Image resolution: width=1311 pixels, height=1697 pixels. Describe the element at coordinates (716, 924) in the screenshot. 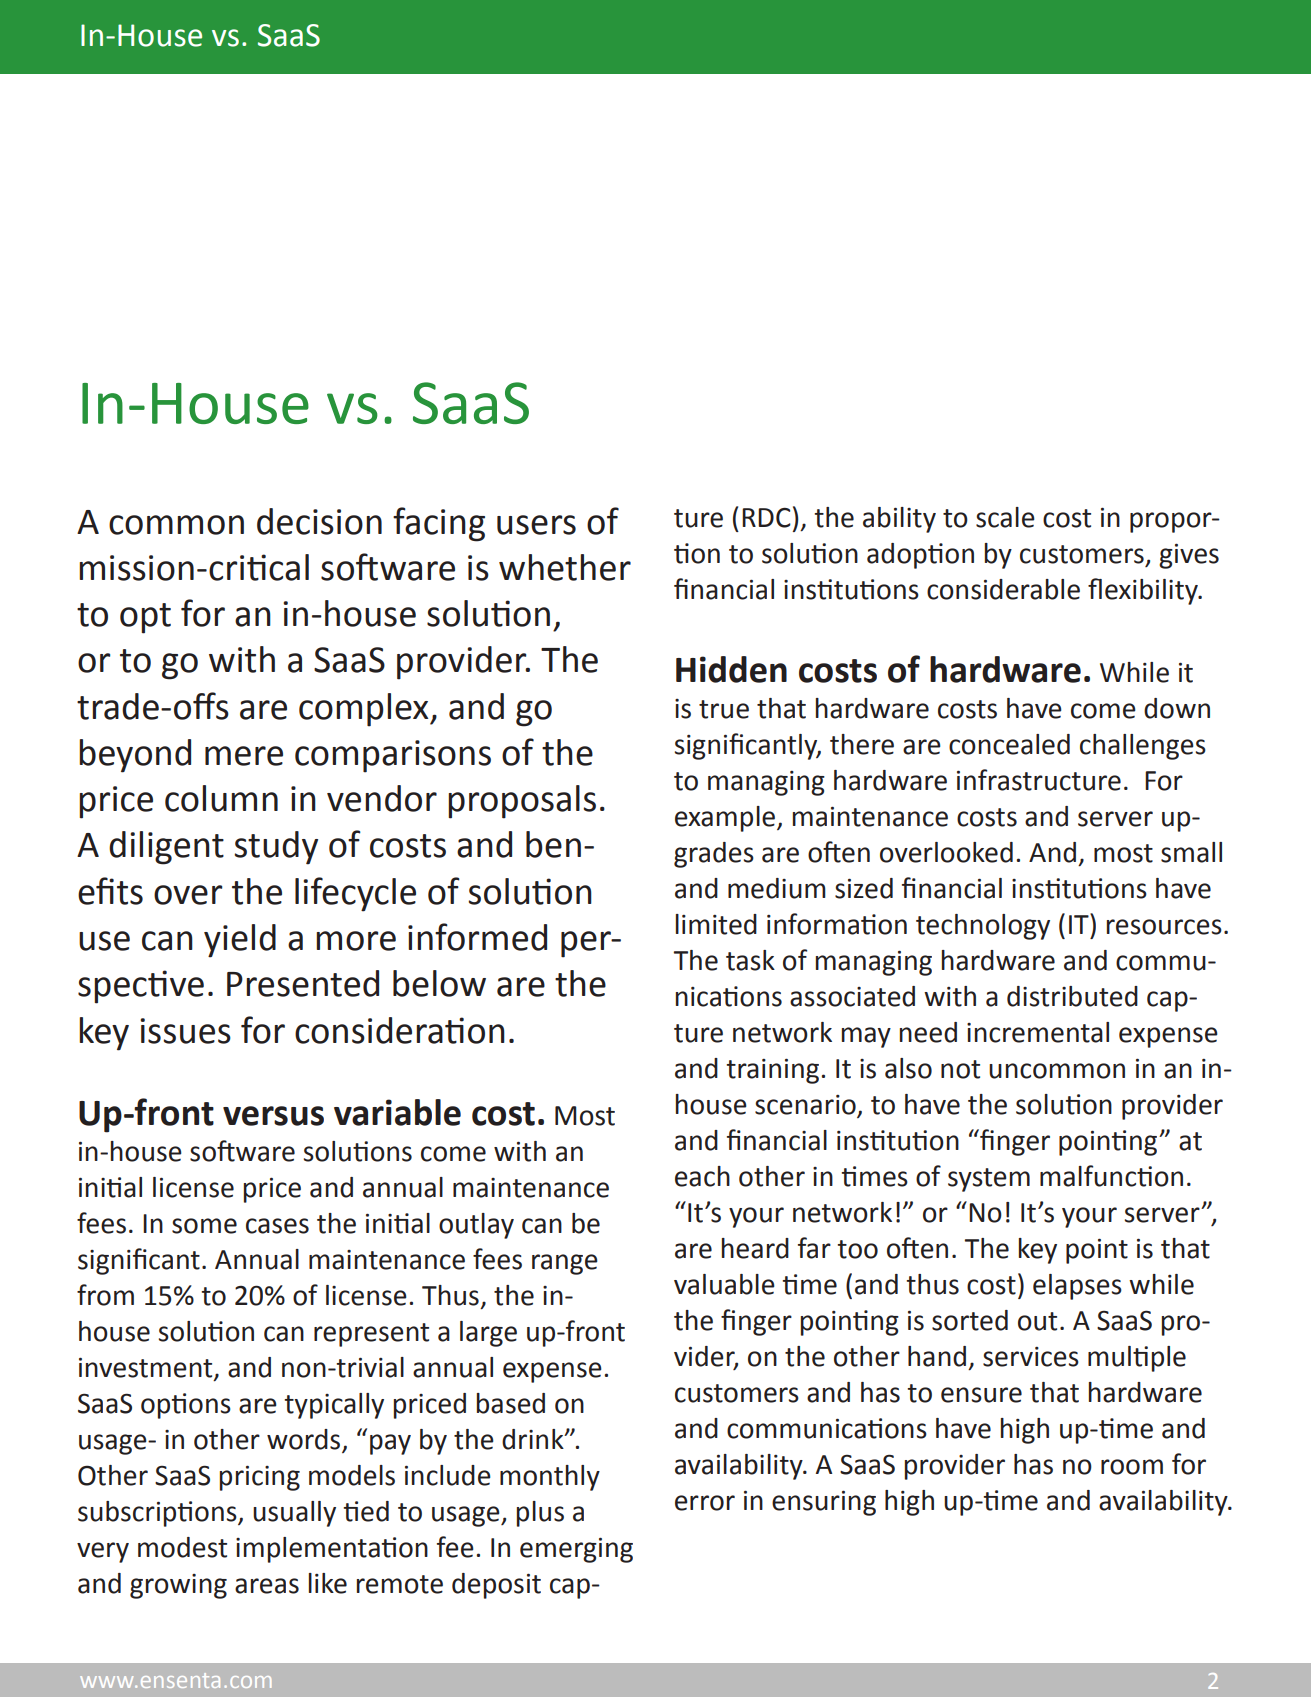

I see `limited` at that location.
